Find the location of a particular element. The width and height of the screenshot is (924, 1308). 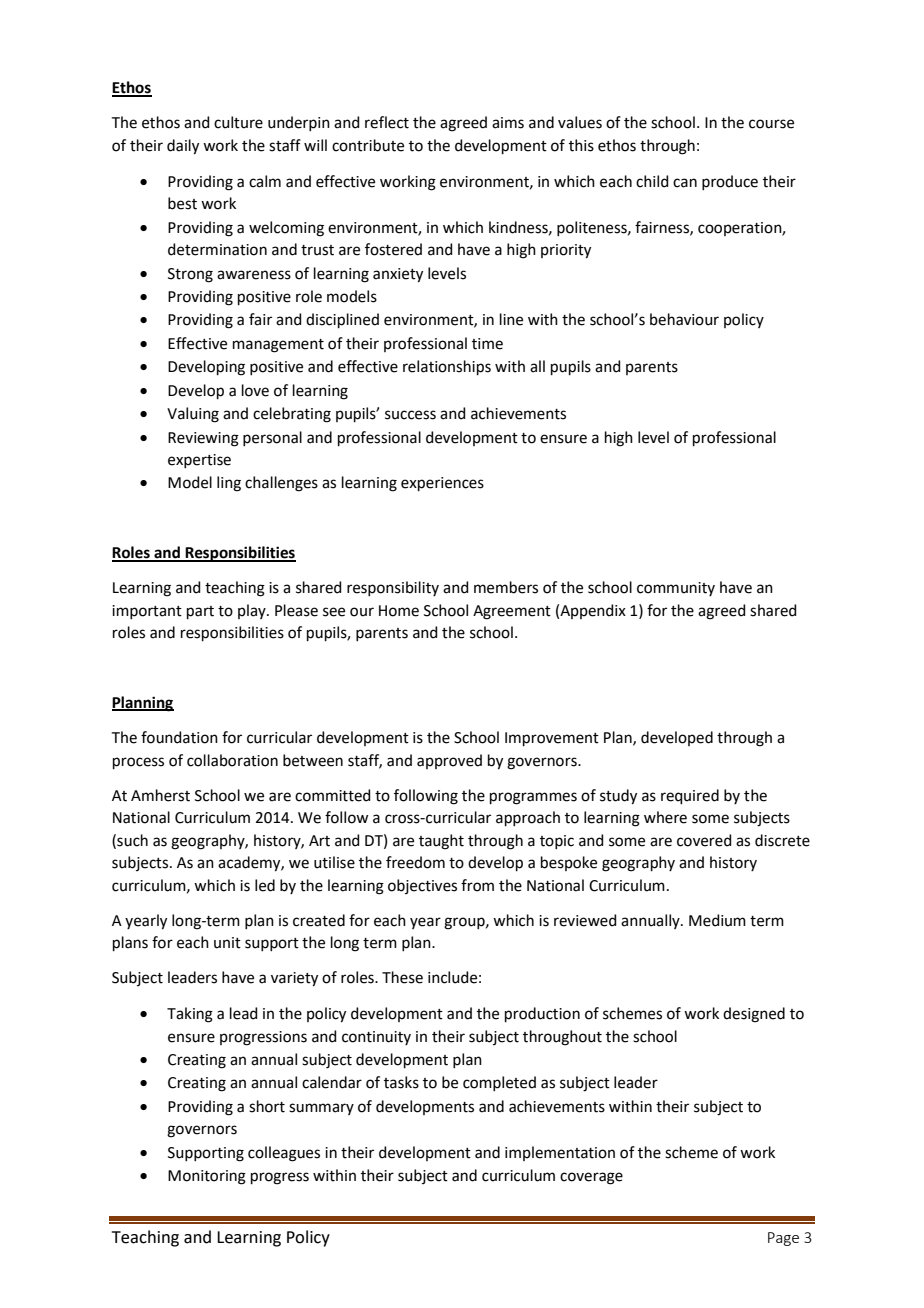

can is located at coordinates (685, 183).
